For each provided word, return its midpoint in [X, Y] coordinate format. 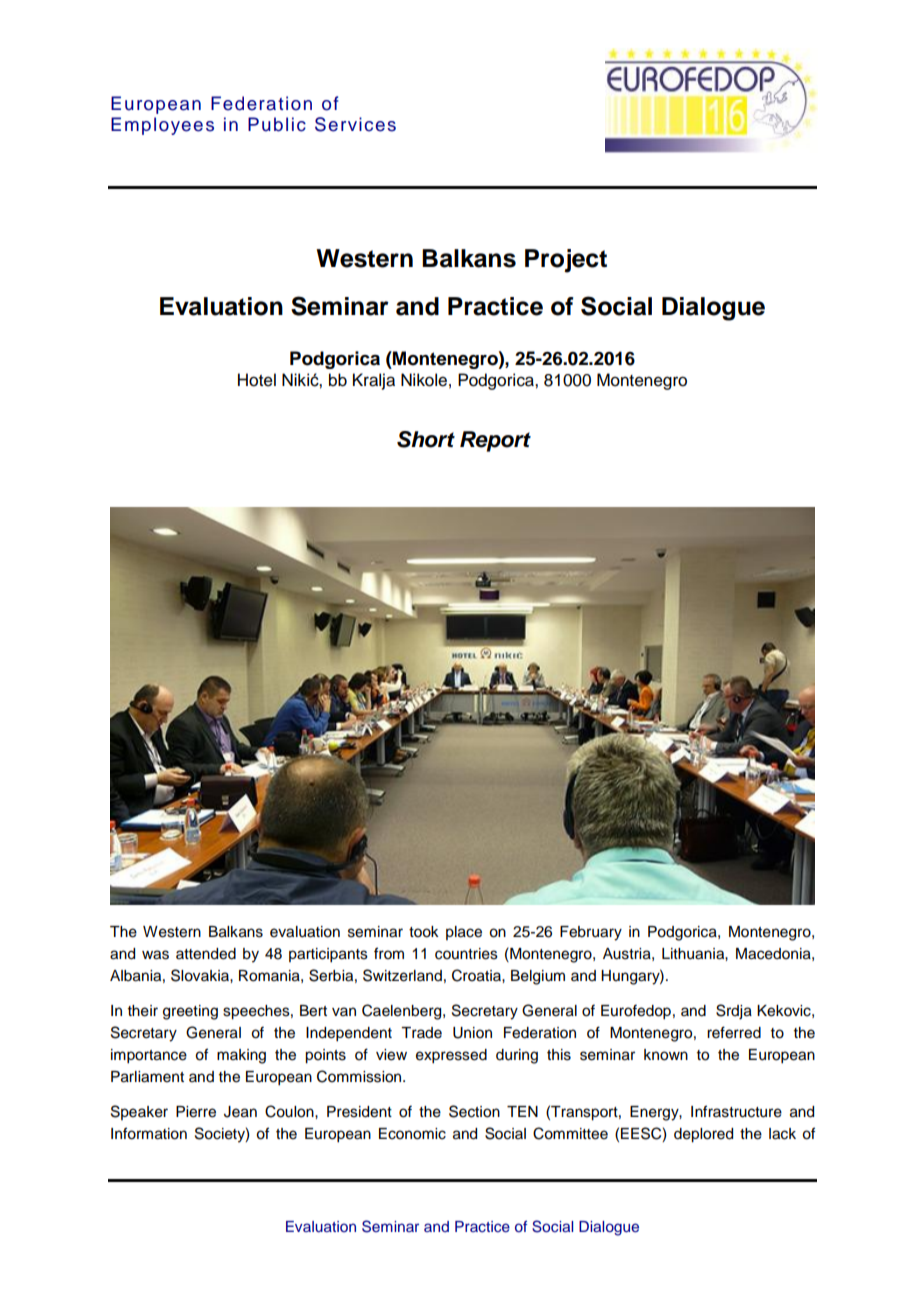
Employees [162, 126]
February [591, 933]
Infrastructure [736, 1111]
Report [495, 441]
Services [355, 124]
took [424, 932]
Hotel [257, 380]
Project [566, 261]
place [464, 933]
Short [426, 439]
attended [206, 954]
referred [734, 1032]
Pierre [196, 1112]
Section [474, 1111]
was [155, 955]
